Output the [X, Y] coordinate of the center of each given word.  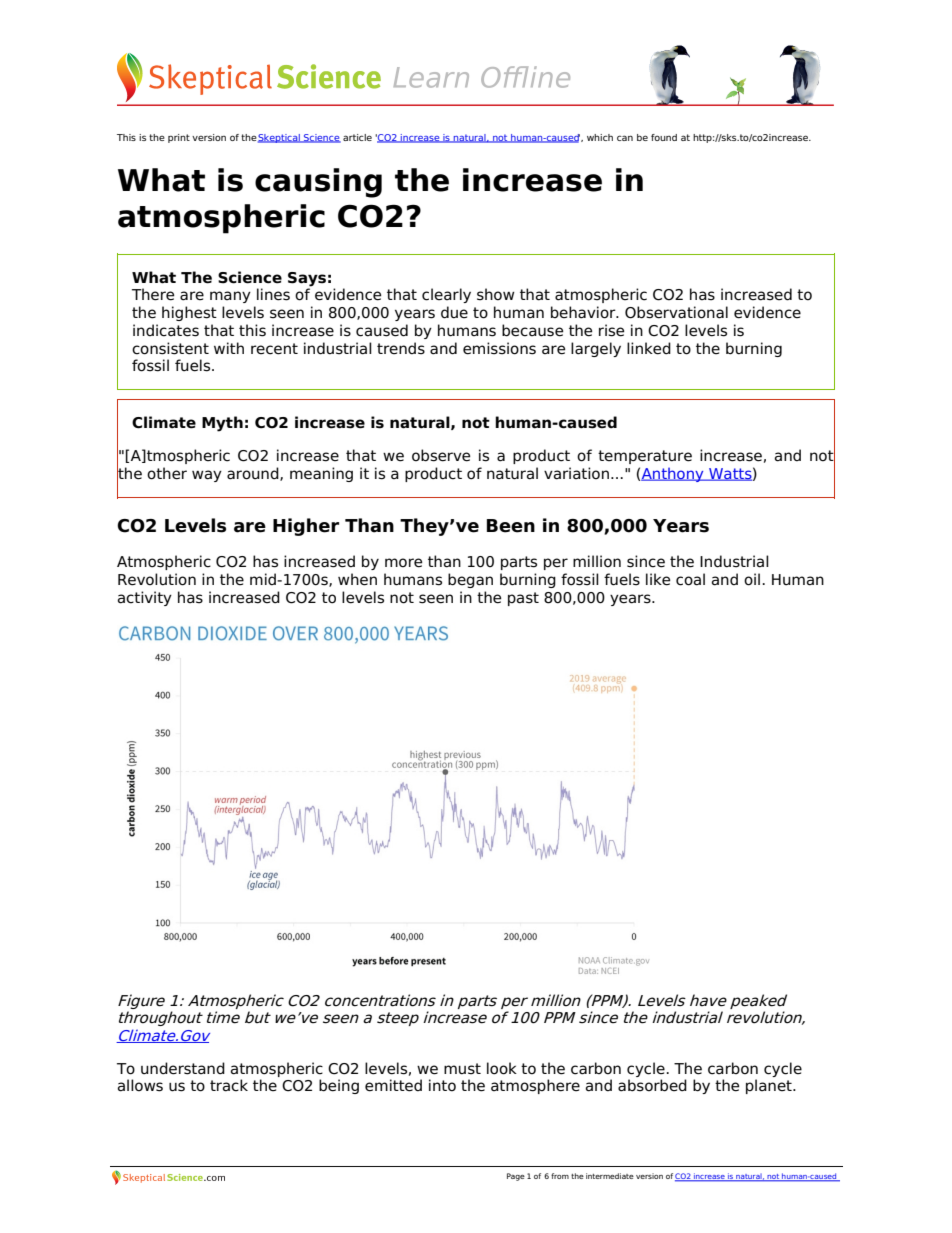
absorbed [652, 1085]
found [664, 137]
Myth [222, 424]
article [357, 137]
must [462, 1069]
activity [144, 598]
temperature [645, 457]
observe [441, 455]
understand [183, 1068]
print [179, 138]
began [470, 580]
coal [690, 579]
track [229, 1085]
